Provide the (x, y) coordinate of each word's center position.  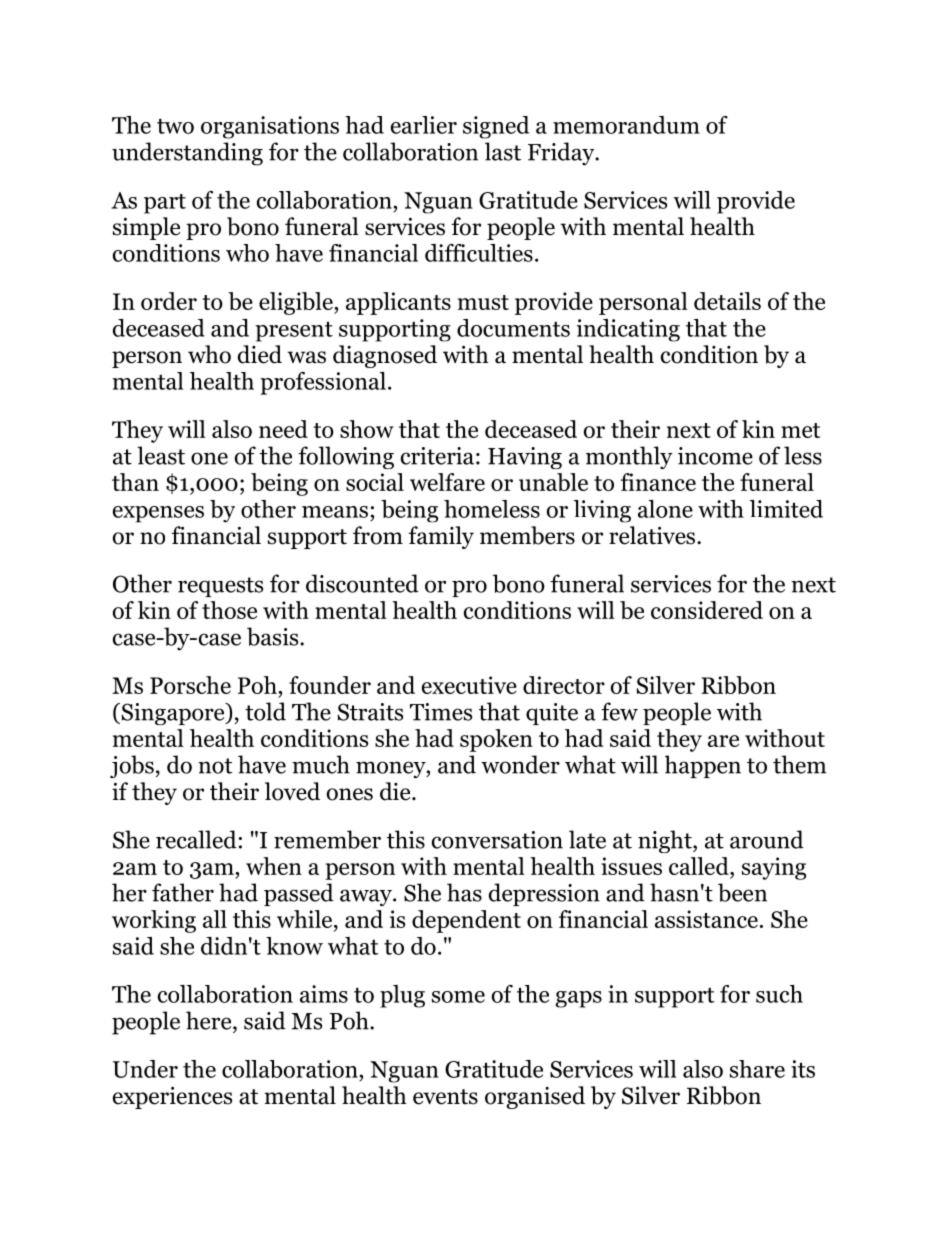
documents (513, 328)
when (274, 866)
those (229, 610)
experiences (172, 1097)
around (767, 839)
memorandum (626, 125)
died (260, 354)
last (503, 151)
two (175, 126)
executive (469, 685)
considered (707, 610)
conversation (497, 840)
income (715, 456)
